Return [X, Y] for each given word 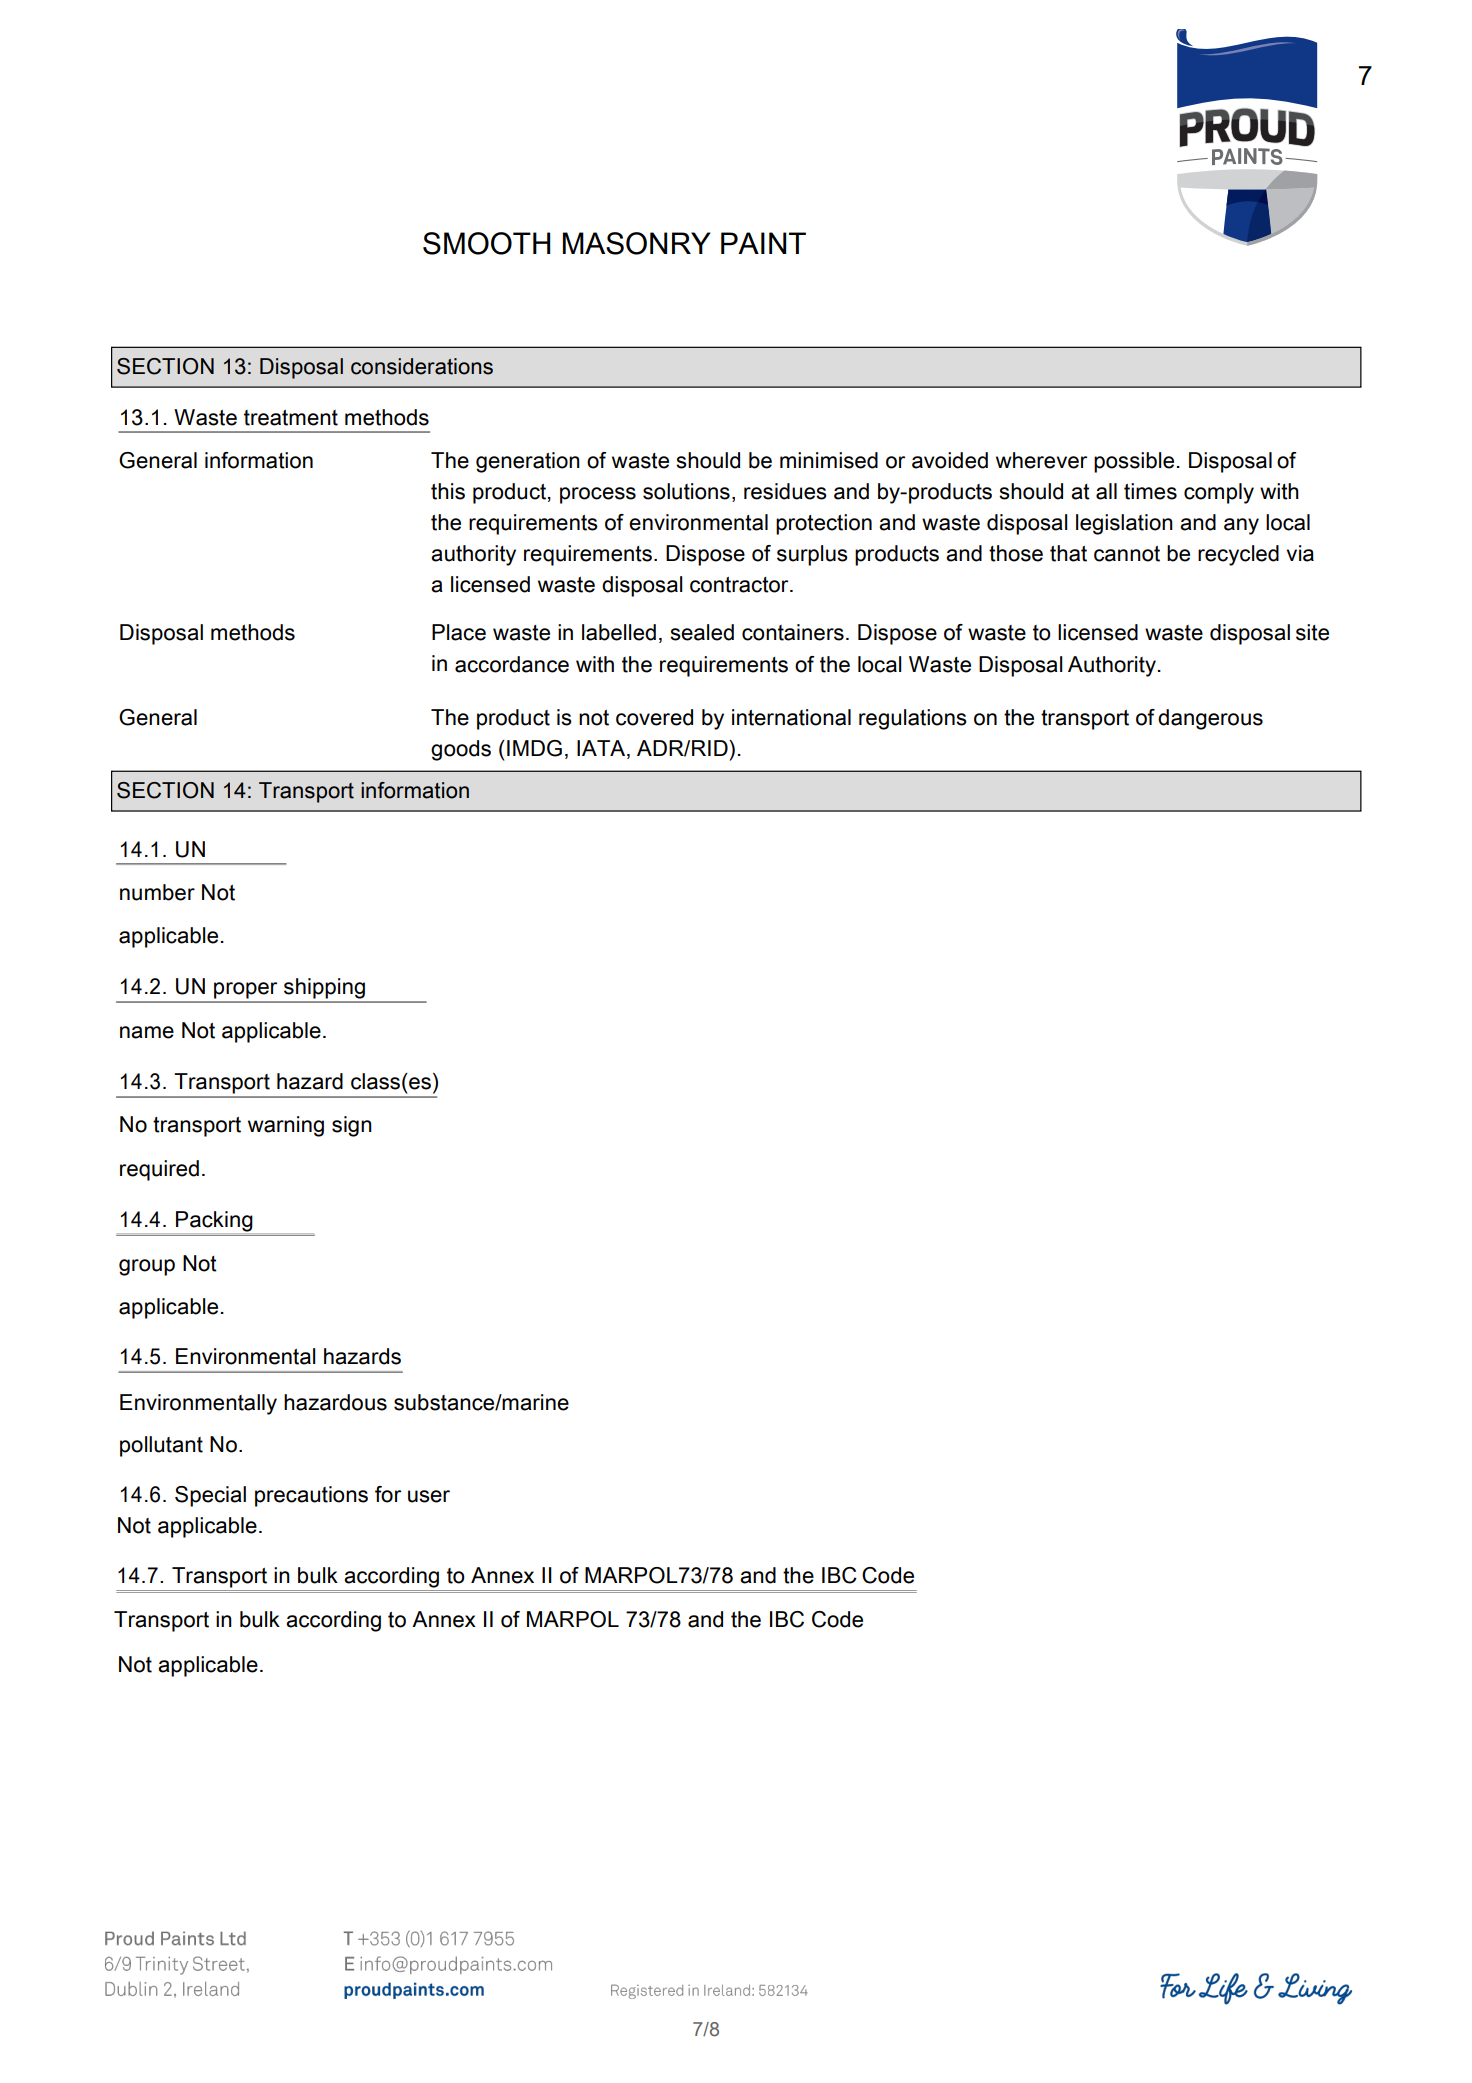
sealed [702, 632]
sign [352, 1126]
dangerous [1210, 719]
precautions [311, 1496]
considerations [422, 366]
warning [286, 1126]
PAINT [763, 243]
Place [459, 632]
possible [1134, 462]
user [429, 1496]
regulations [913, 719]
